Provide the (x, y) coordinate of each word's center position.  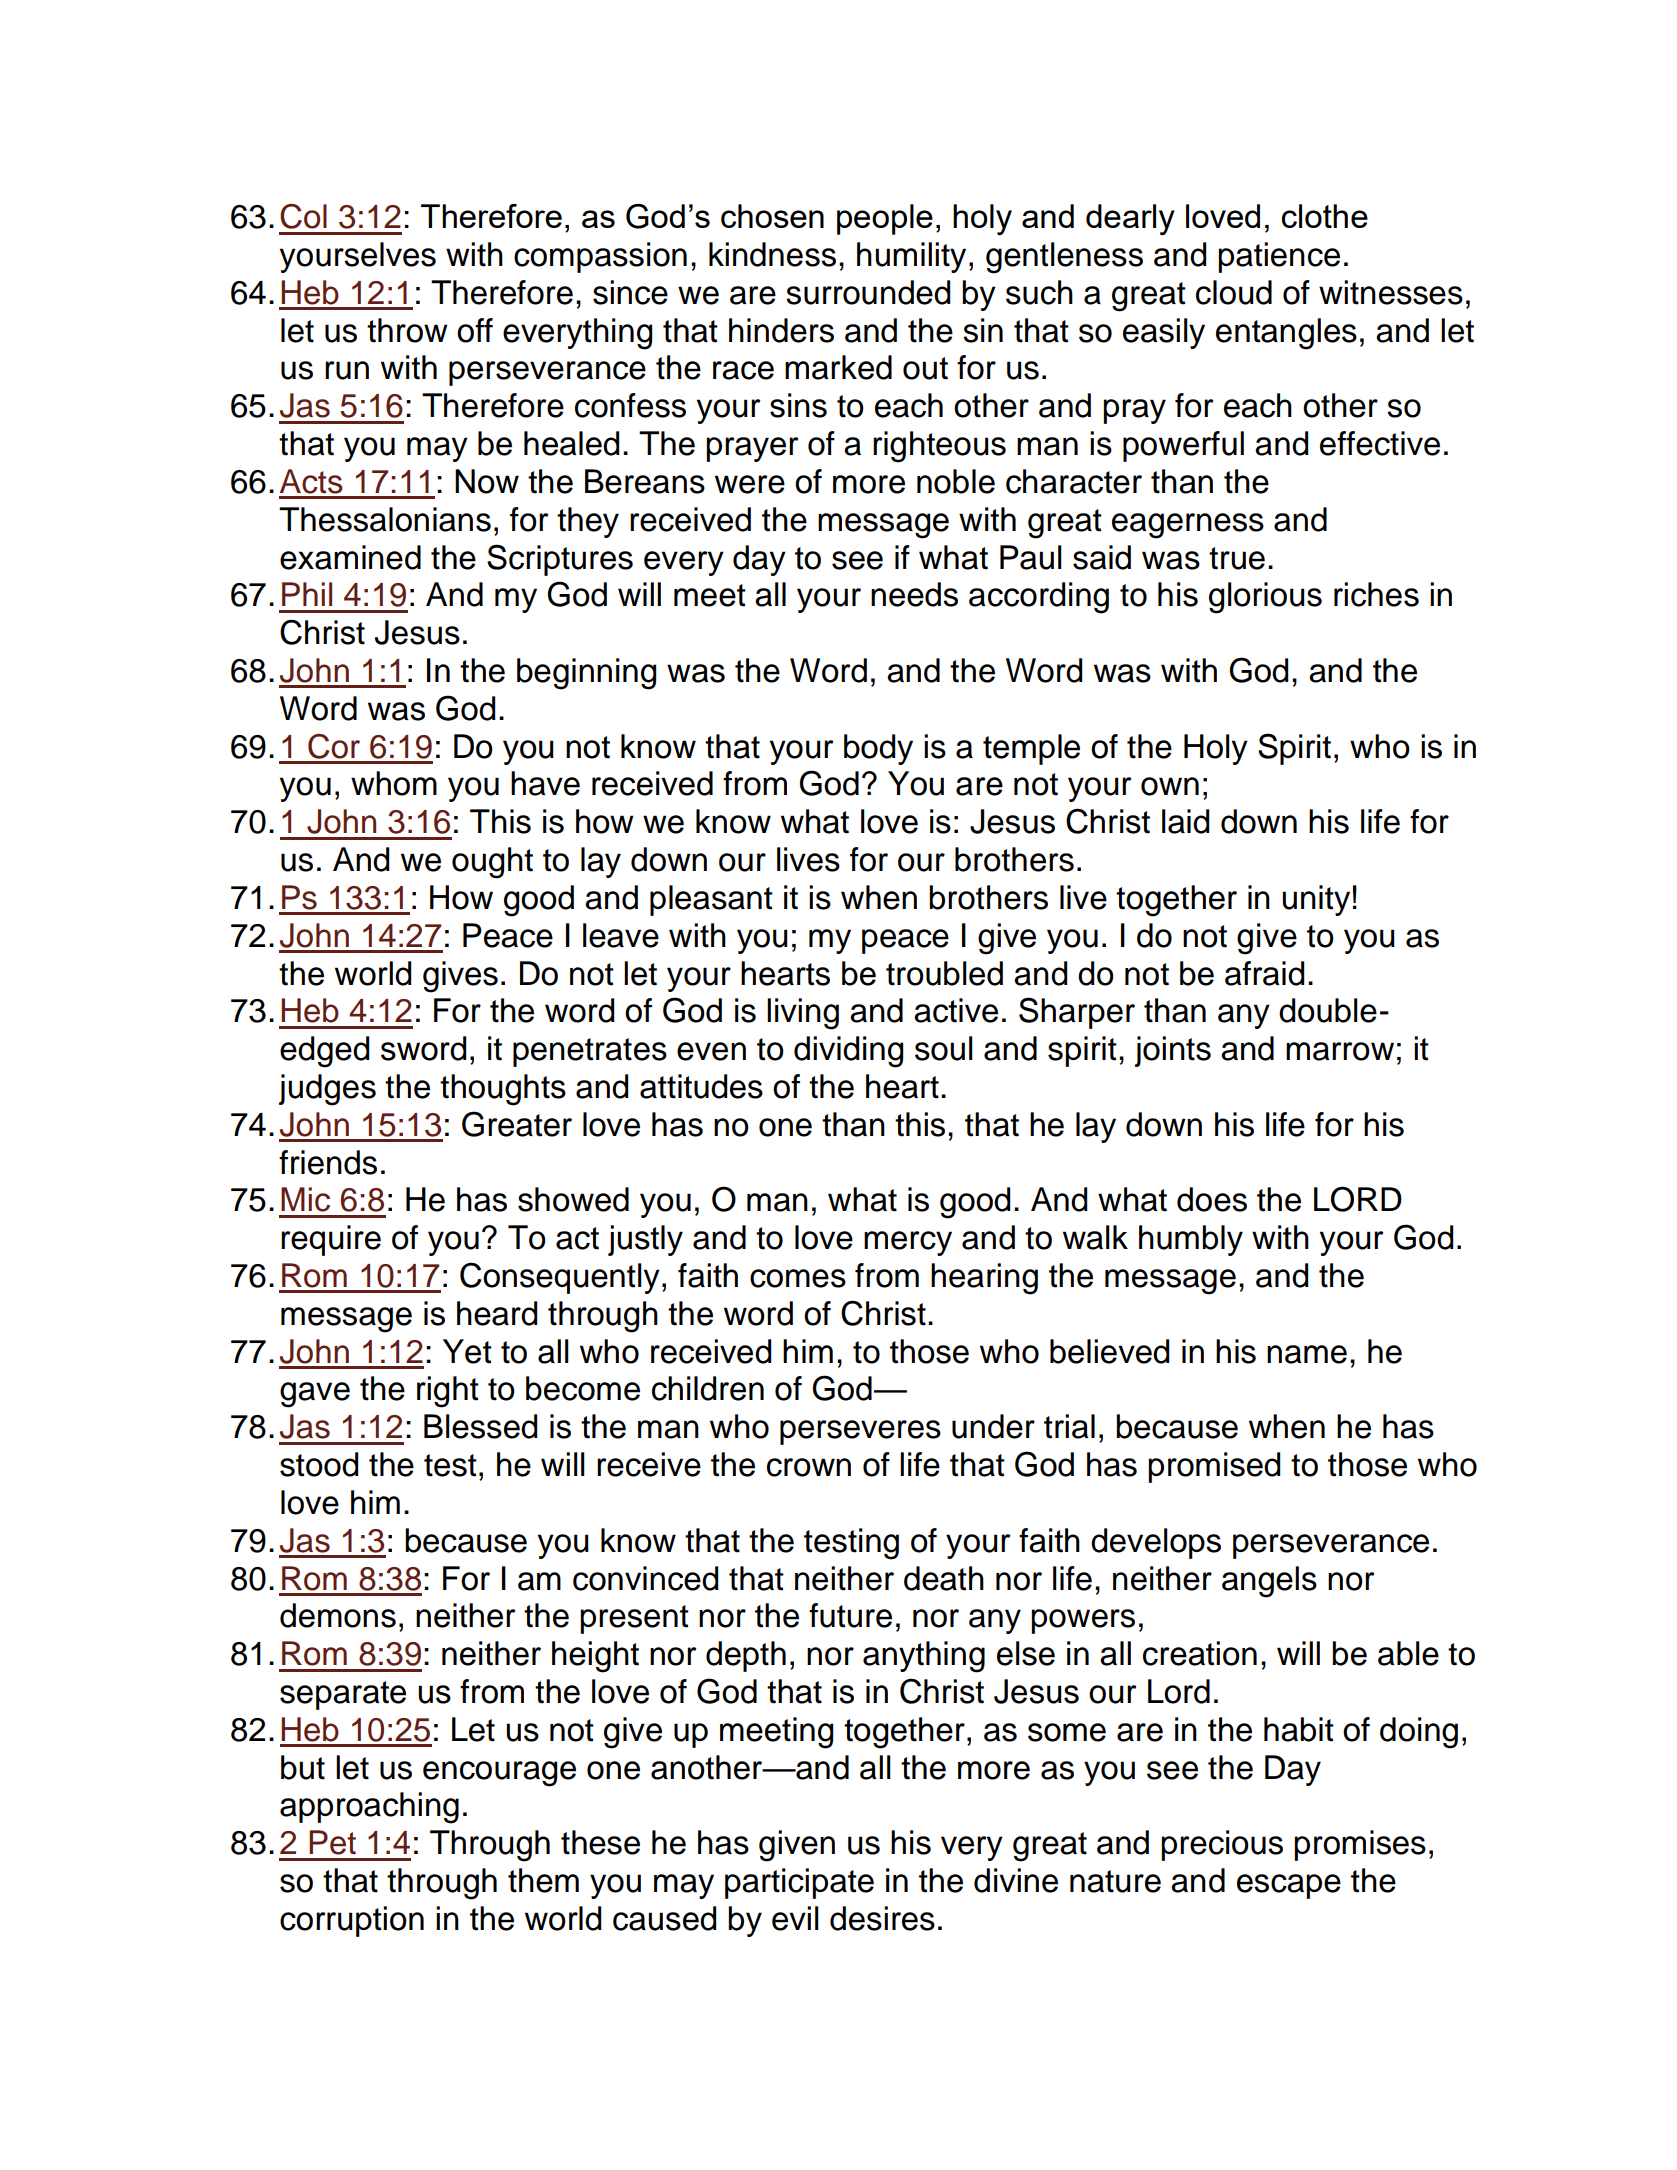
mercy (908, 1243)
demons (338, 1615)
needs (914, 594)
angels (1269, 1582)
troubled (944, 973)
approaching (369, 1808)
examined (350, 557)
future (850, 1615)
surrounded (868, 292)
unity (1316, 900)
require (331, 1240)
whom (394, 783)
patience (1279, 257)
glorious (1265, 598)
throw (407, 330)
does (1212, 1199)
